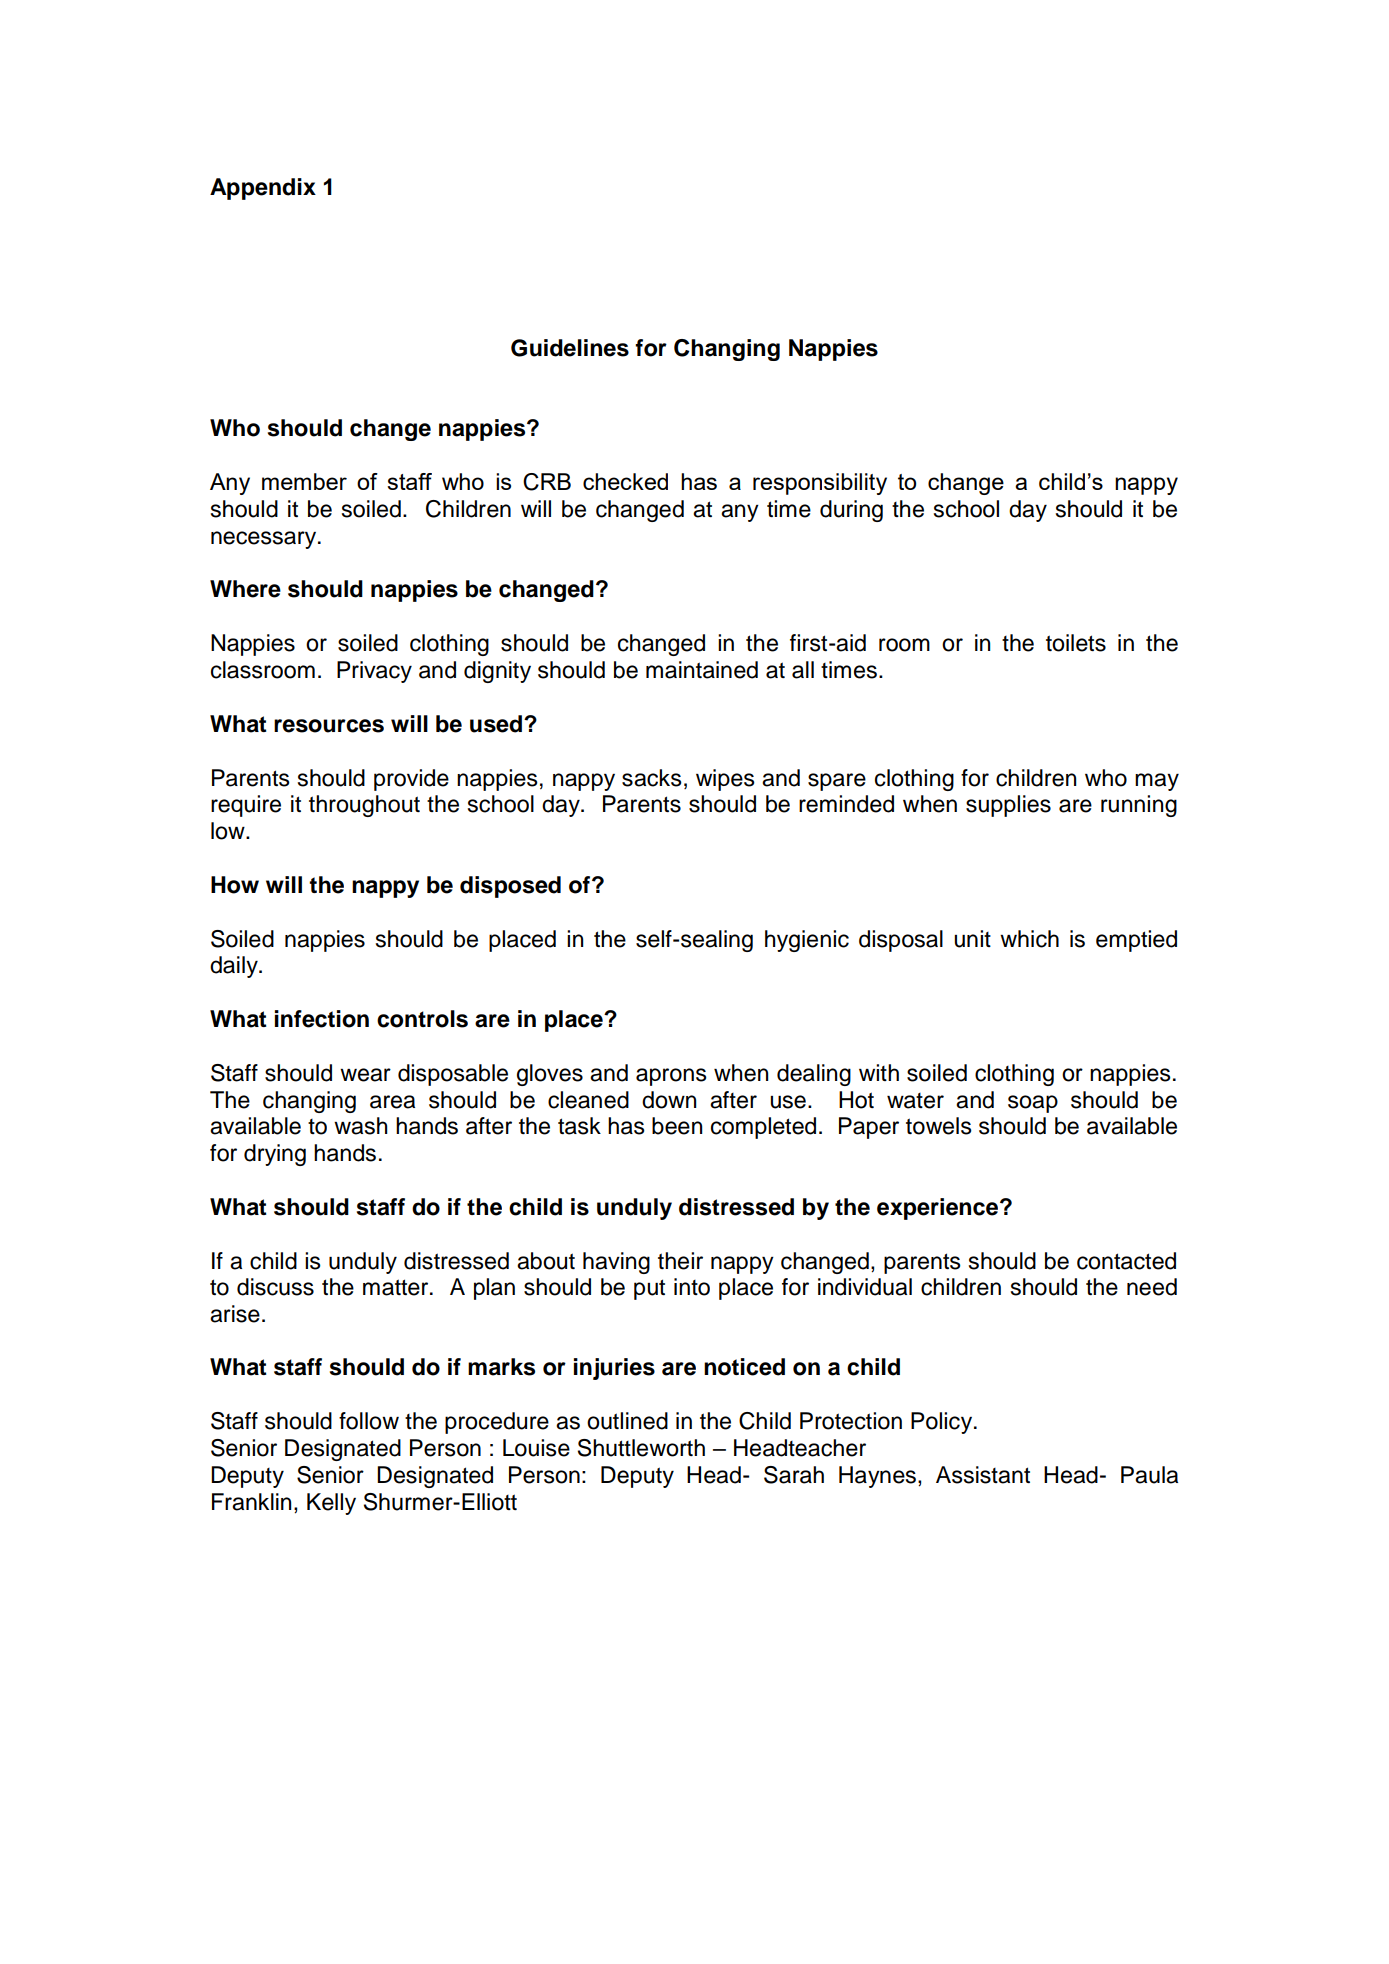  Describe the element at coordinates (983, 1475) in the screenshot. I see `Assistant` at that location.
